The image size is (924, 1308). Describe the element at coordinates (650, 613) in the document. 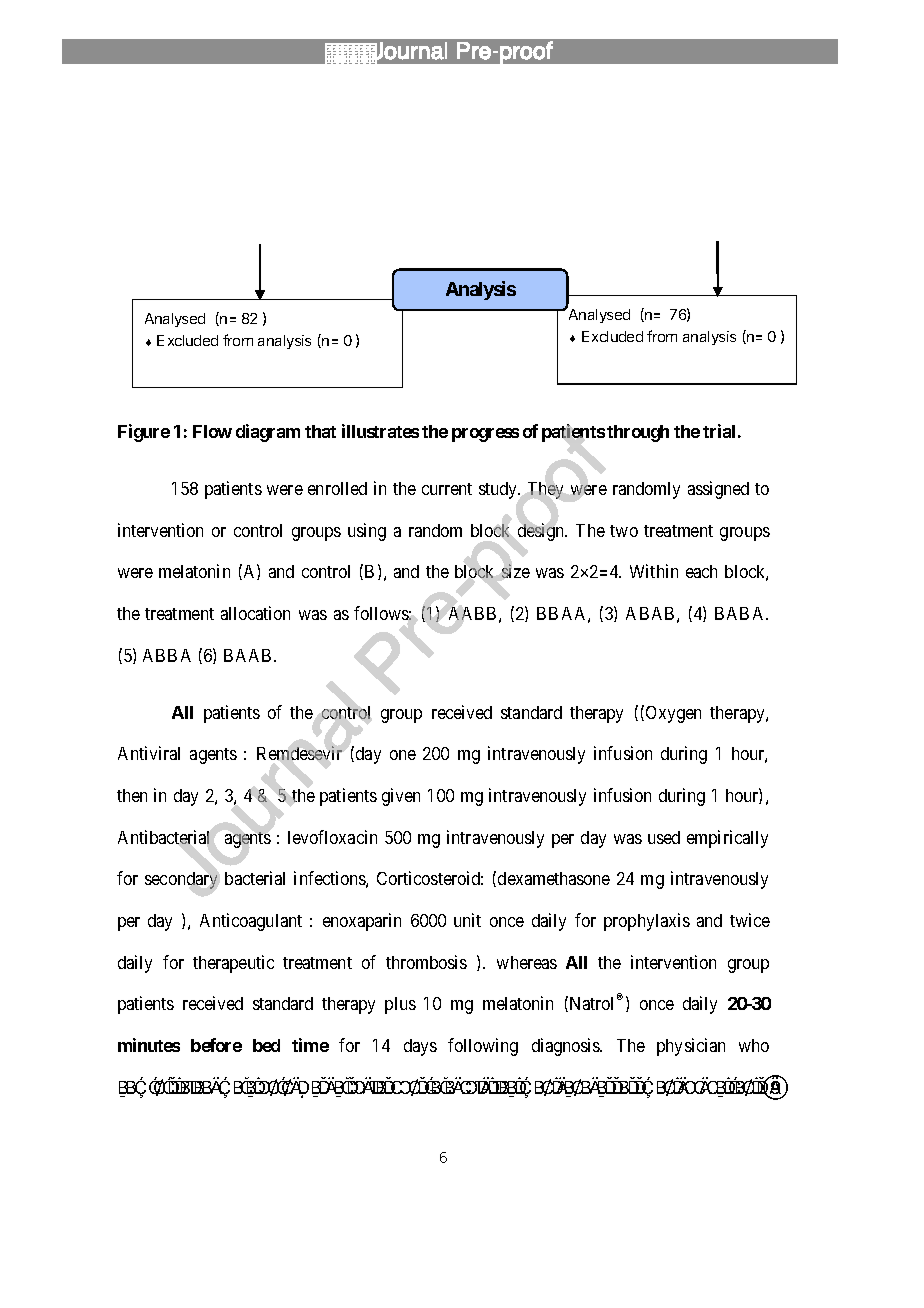

I see `ABAB` at that location.
